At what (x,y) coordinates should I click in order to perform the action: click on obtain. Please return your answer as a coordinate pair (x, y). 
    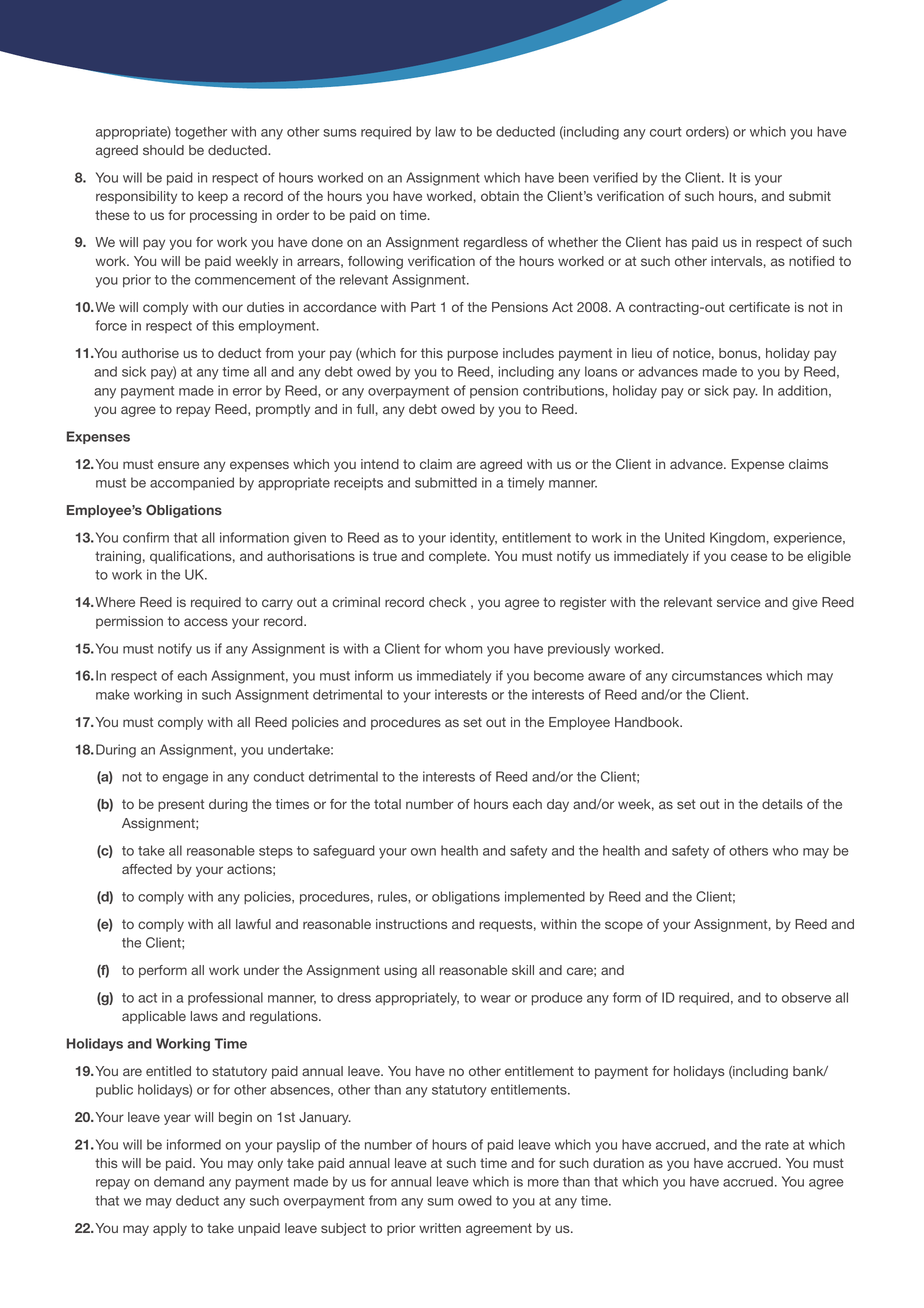
    Looking at the image, I should click on (500, 196).
